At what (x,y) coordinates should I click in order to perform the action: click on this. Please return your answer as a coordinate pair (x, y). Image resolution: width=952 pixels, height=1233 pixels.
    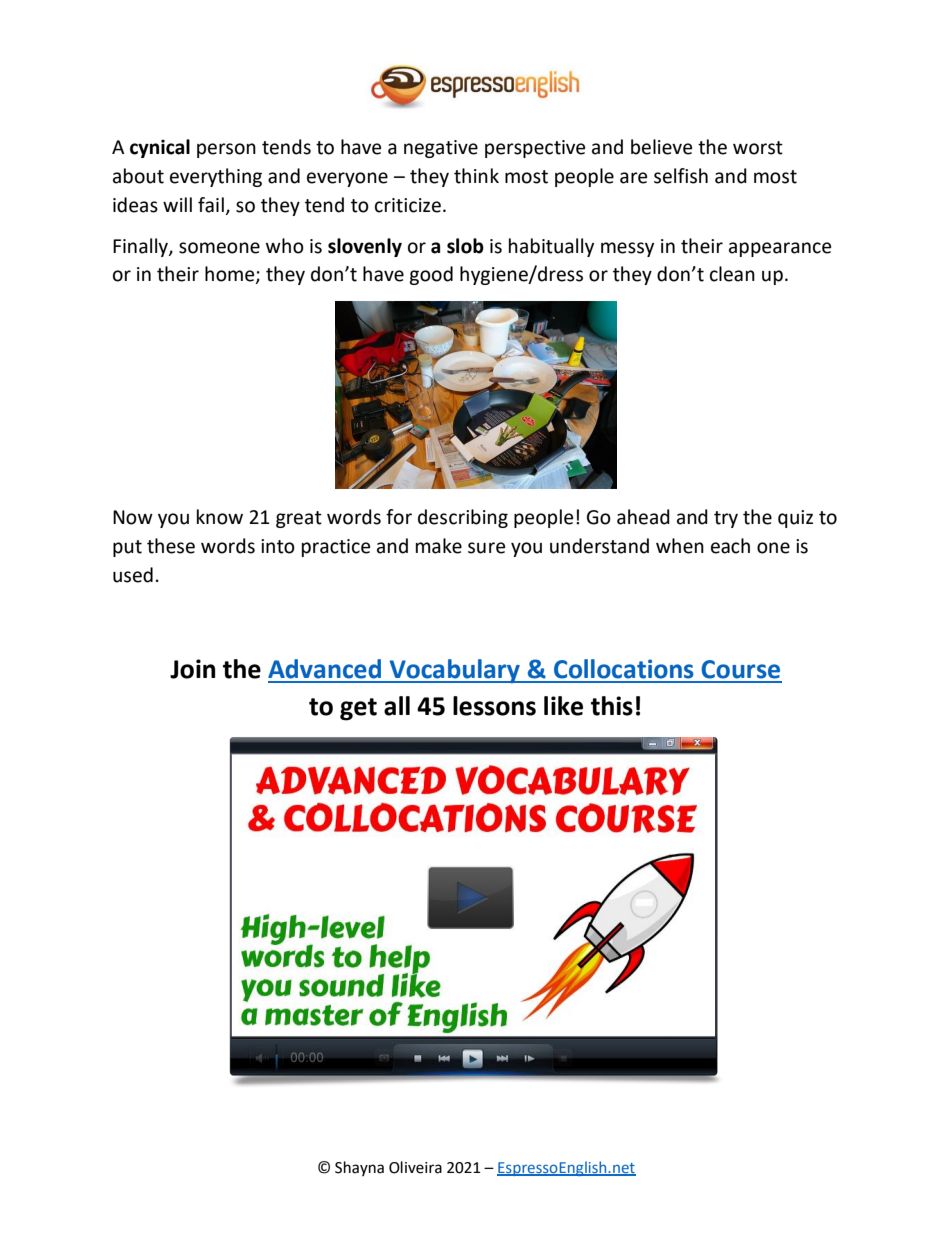
    Looking at the image, I should click on (612, 706).
